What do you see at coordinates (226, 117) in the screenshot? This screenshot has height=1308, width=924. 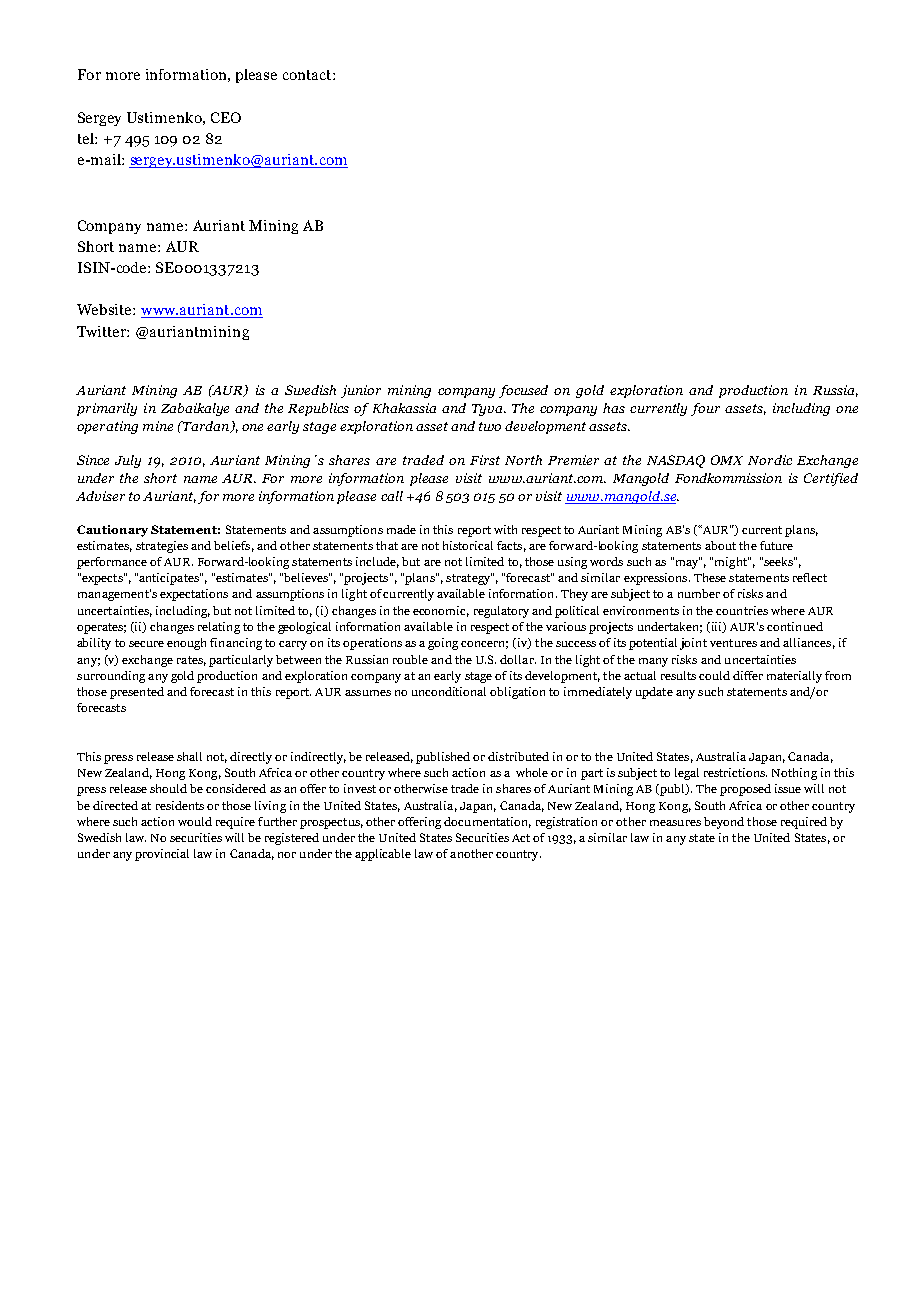 I see `CEO` at bounding box center [226, 117].
